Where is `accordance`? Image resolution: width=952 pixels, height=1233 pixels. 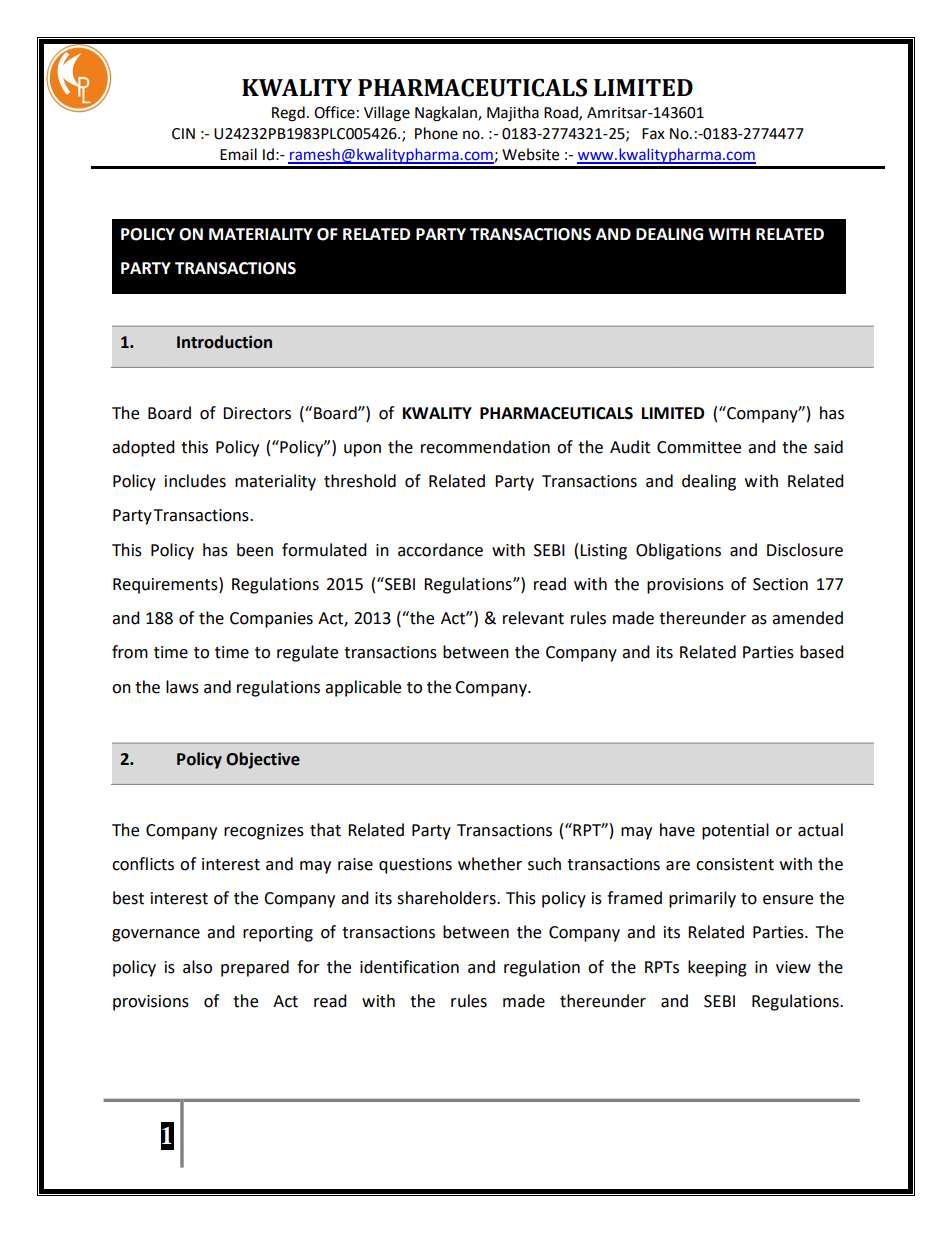 accordance is located at coordinates (440, 550).
